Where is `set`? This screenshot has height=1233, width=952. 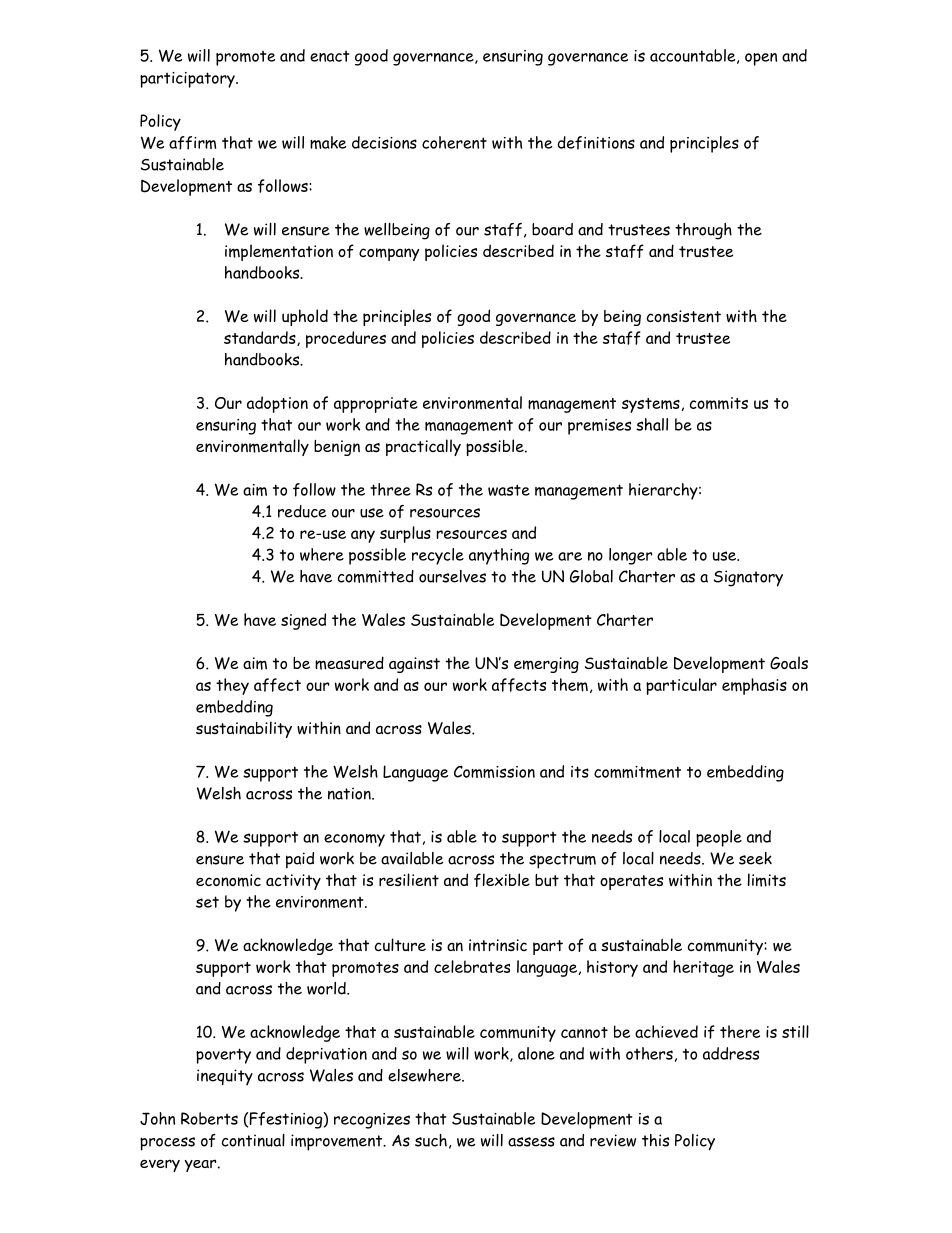 set is located at coordinates (207, 902).
